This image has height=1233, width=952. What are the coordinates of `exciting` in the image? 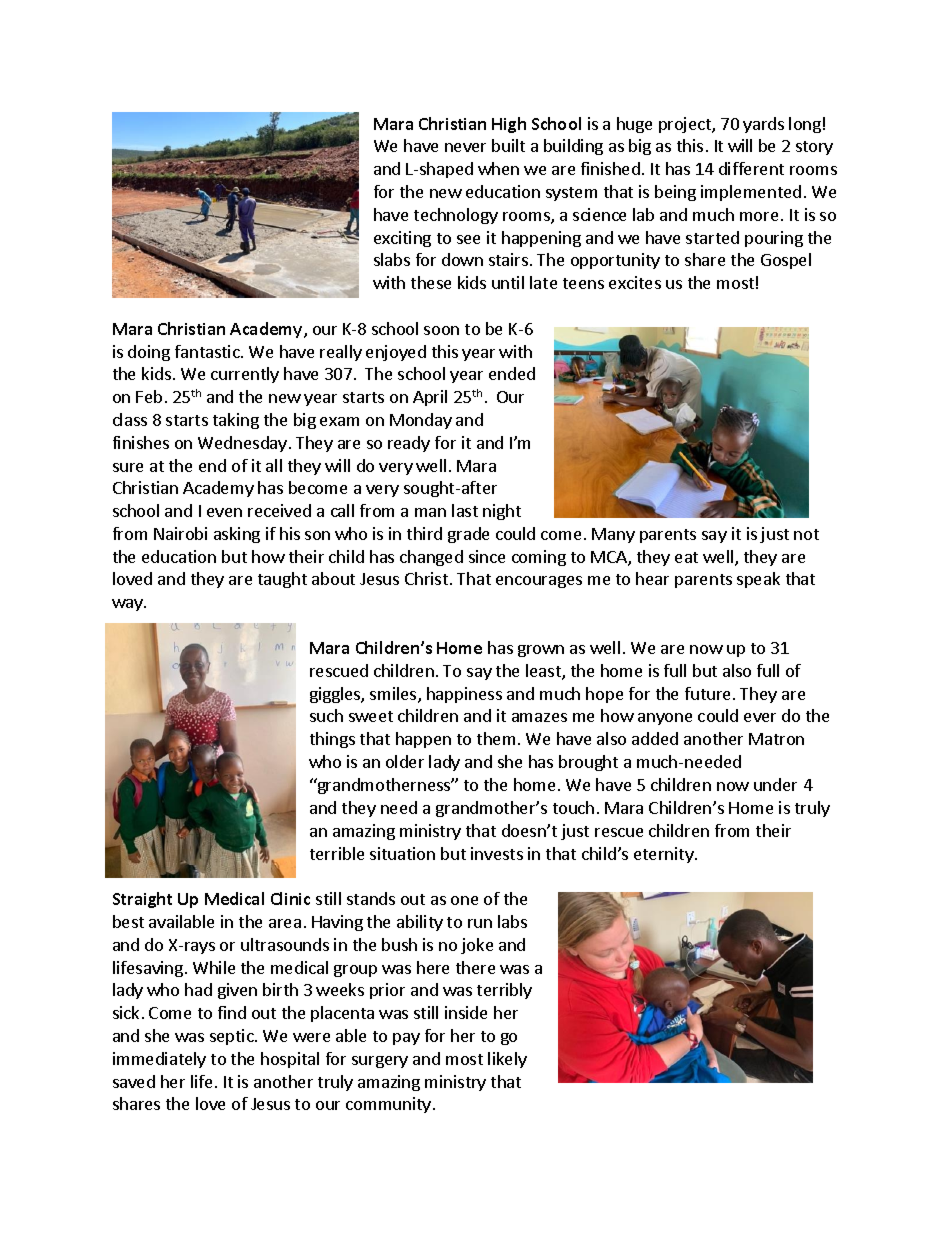 It's located at (402, 239).
